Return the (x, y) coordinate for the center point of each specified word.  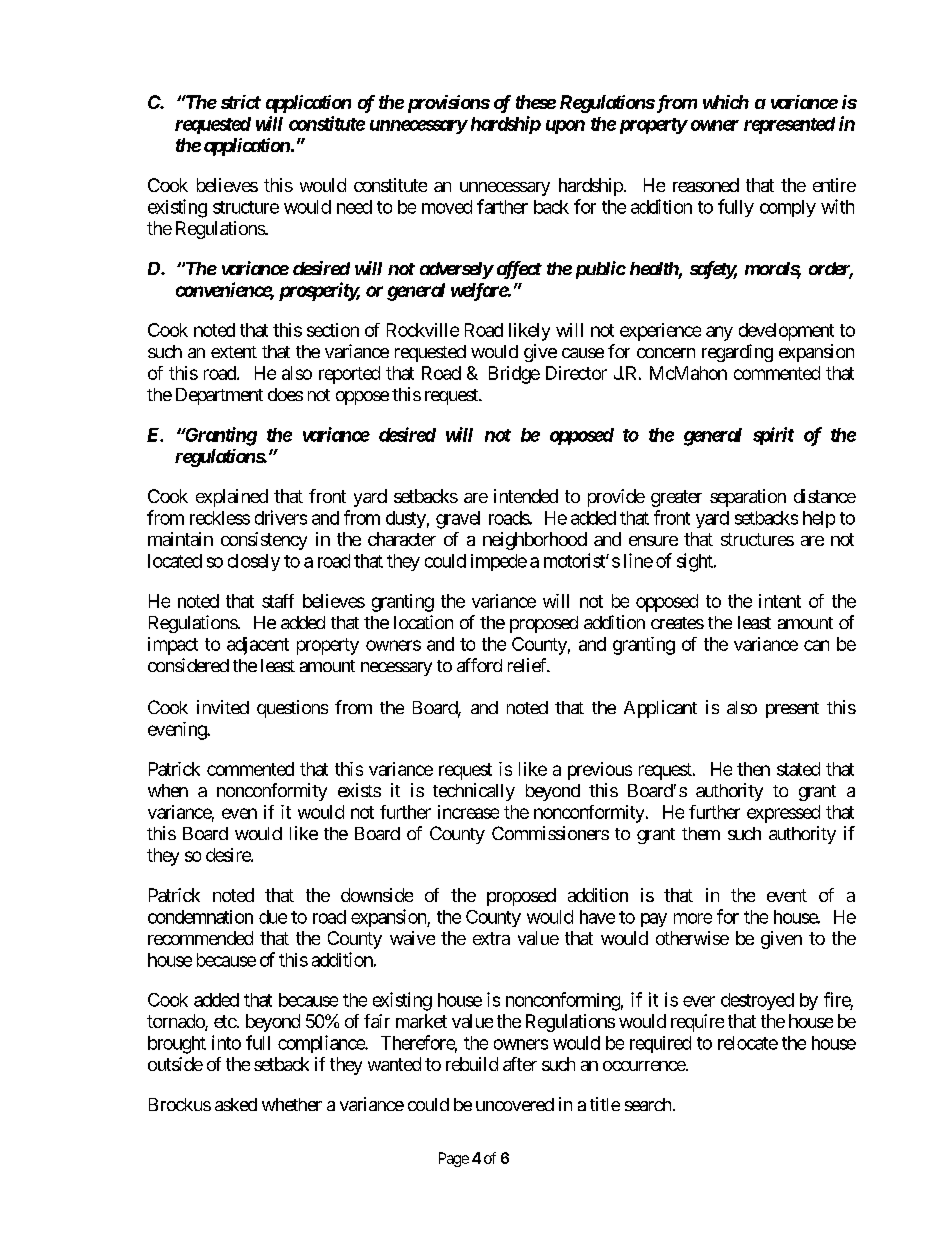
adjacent (258, 646)
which (726, 102)
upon (565, 127)
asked (236, 1104)
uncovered (515, 1104)
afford (479, 665)
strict (241, 102)
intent (780, 601)
